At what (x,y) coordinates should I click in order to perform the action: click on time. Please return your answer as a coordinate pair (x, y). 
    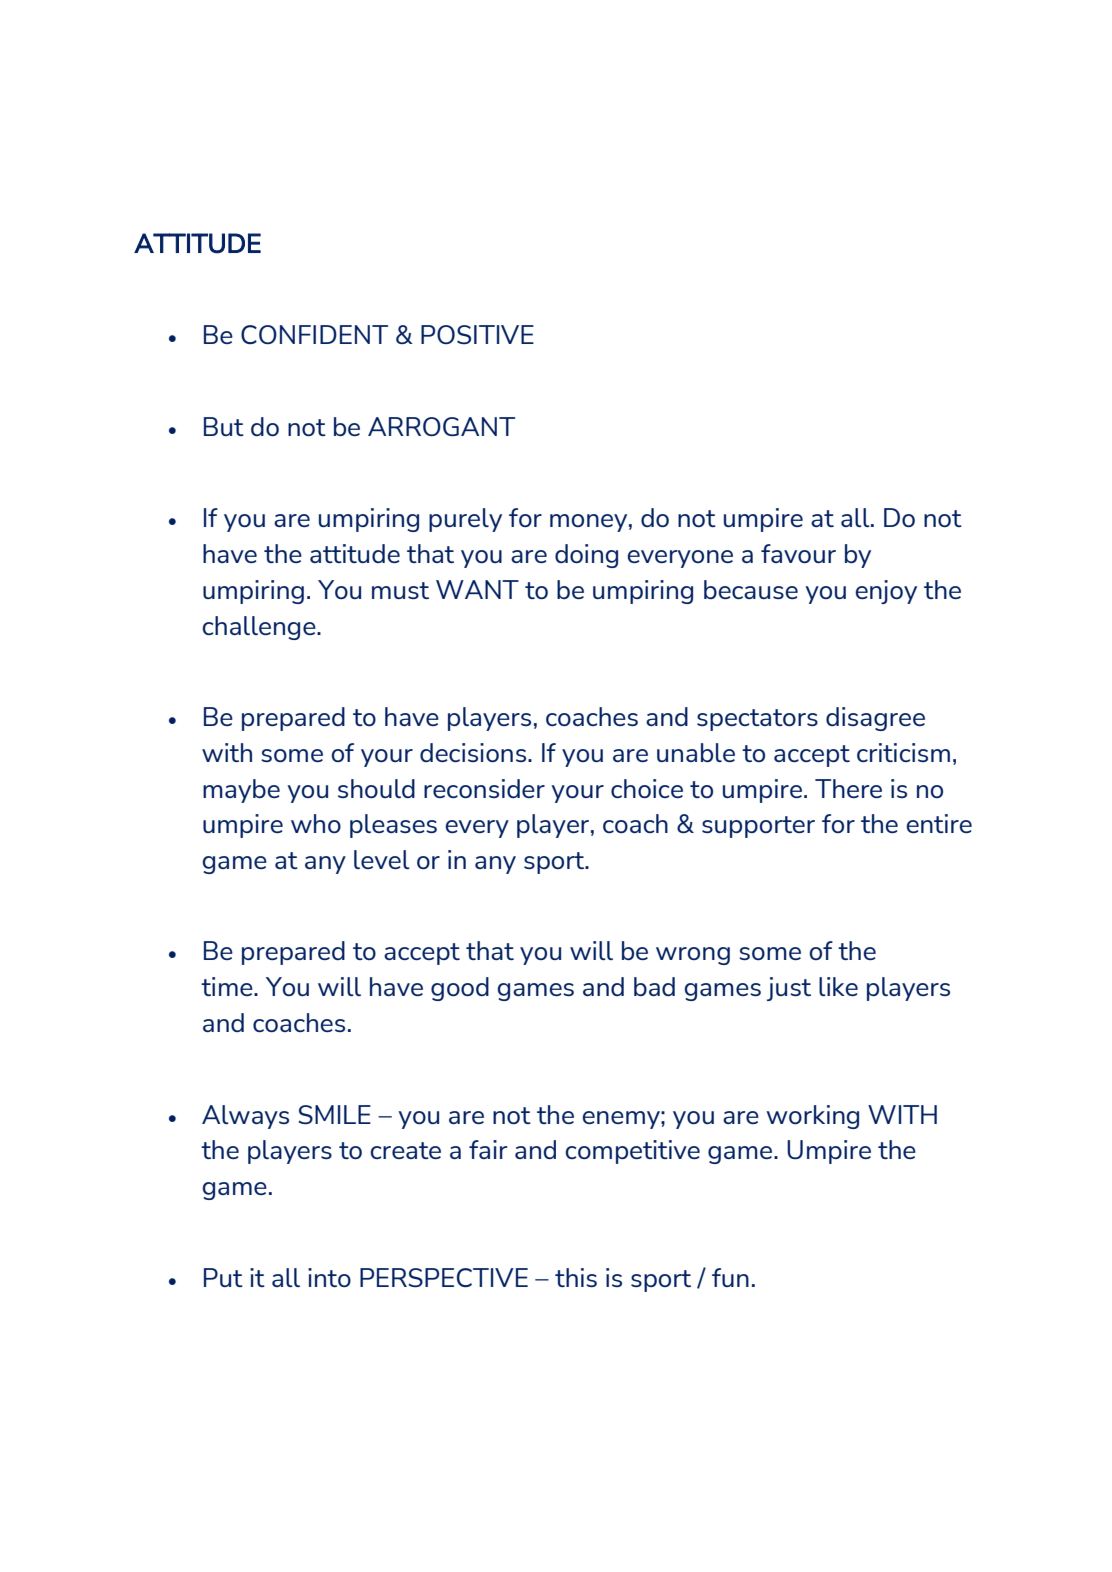
    Looking at the image, I should click on (228, 986).
